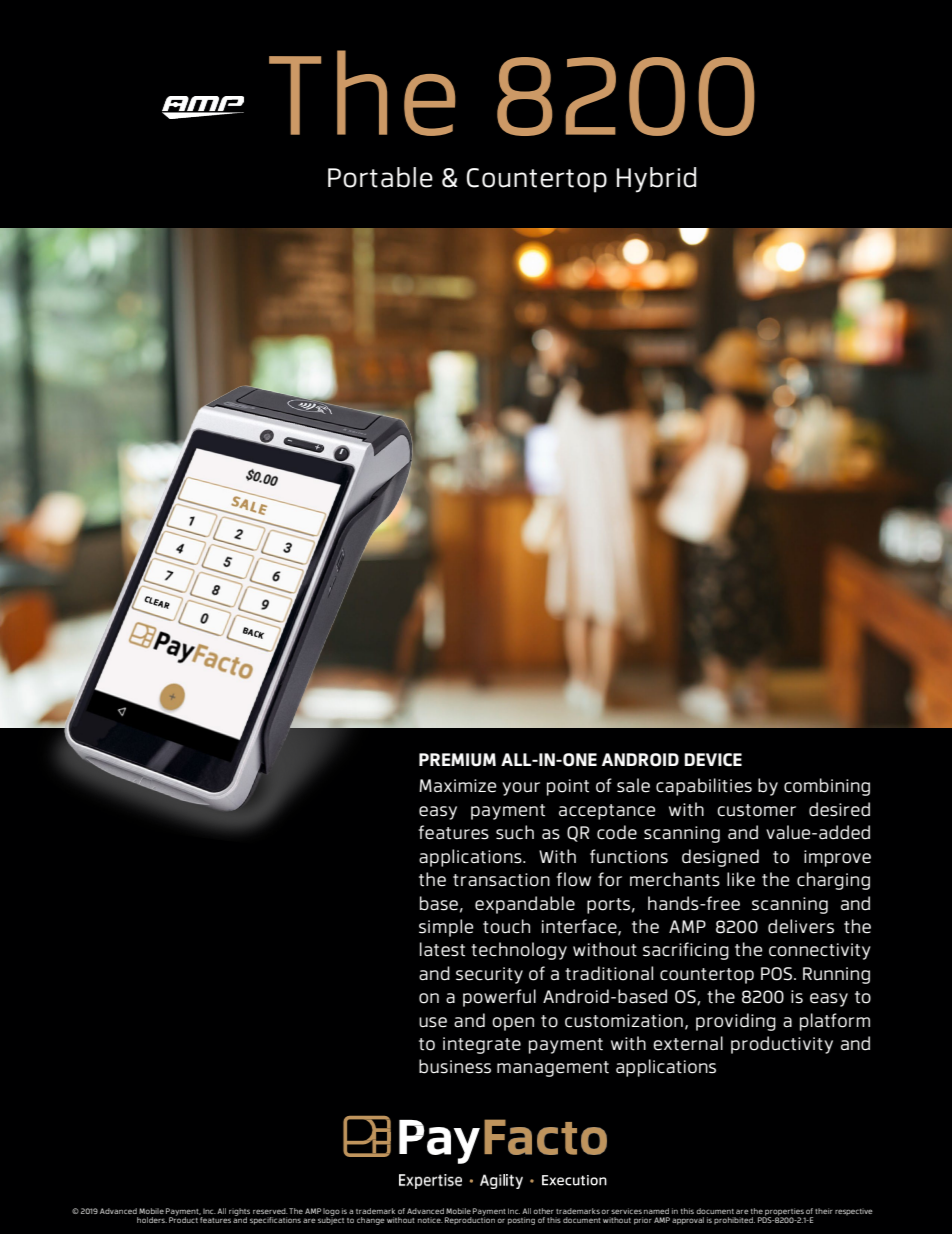 The image size is (952, 1234). What do you see at coordinates (656, 180) in the screenshot?
I see `Hybrid` at bounding box center [656, 180].
